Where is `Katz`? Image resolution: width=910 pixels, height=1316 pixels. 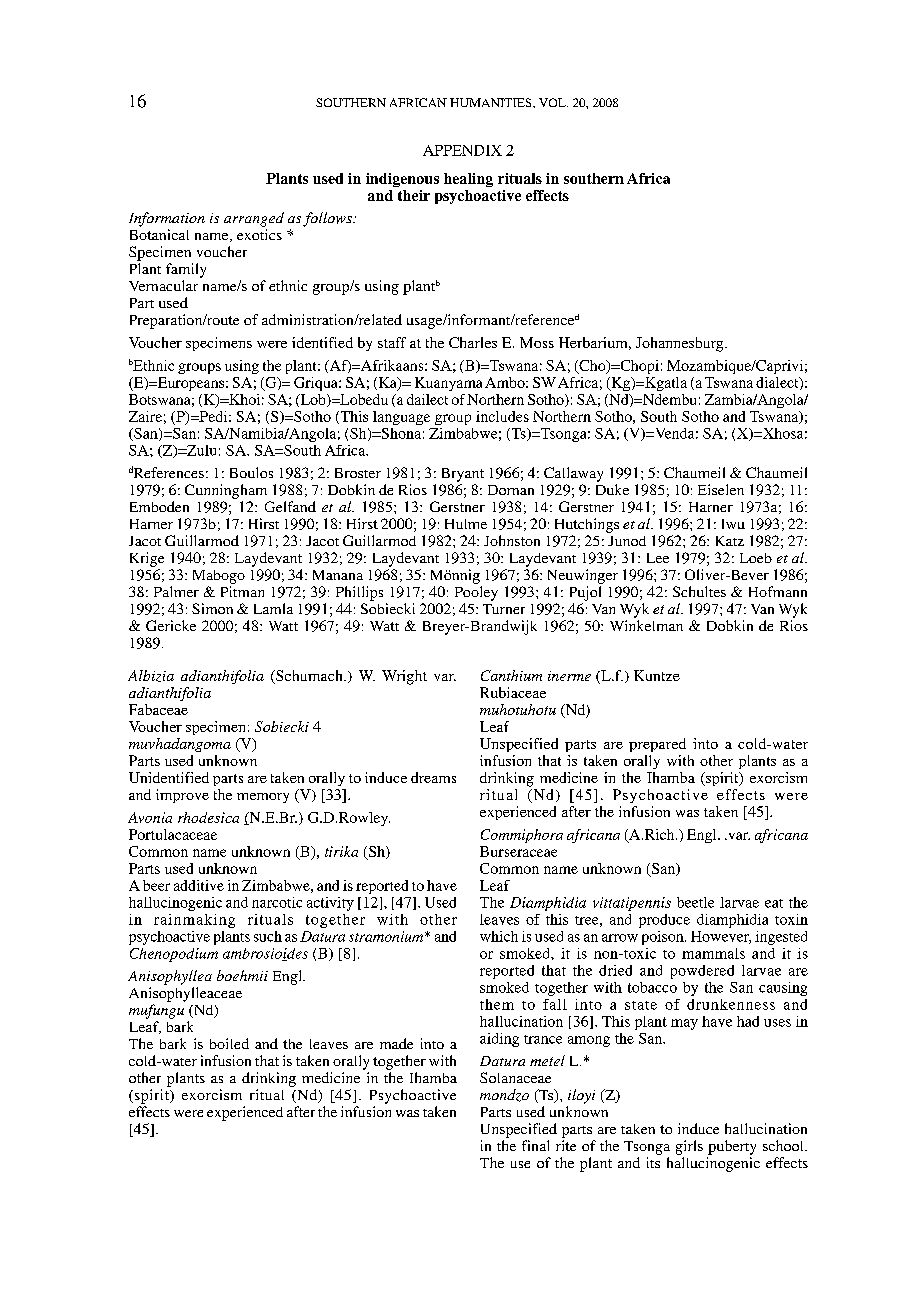
Katz is located at coordinates (730, 541).
